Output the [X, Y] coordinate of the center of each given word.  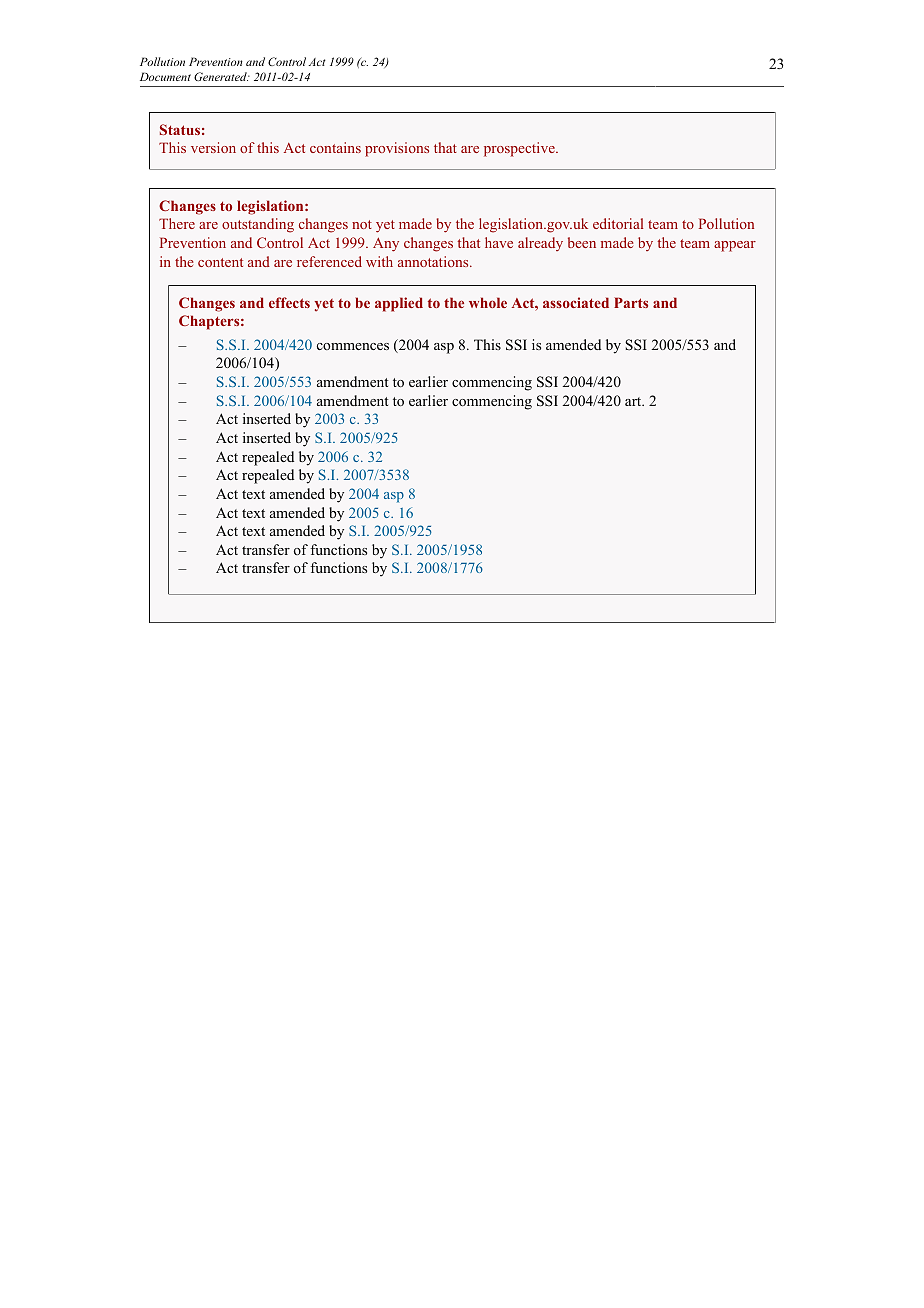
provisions [397, 149]
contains [335, 147]
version [213, 147]
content [220, 262]
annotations [434, 261]
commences [353, 346]
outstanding [258, 225]
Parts [631, 302]
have [499, 242]
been [582, 242]
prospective [520, 149]
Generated [221, 76]
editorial [618, 223]
